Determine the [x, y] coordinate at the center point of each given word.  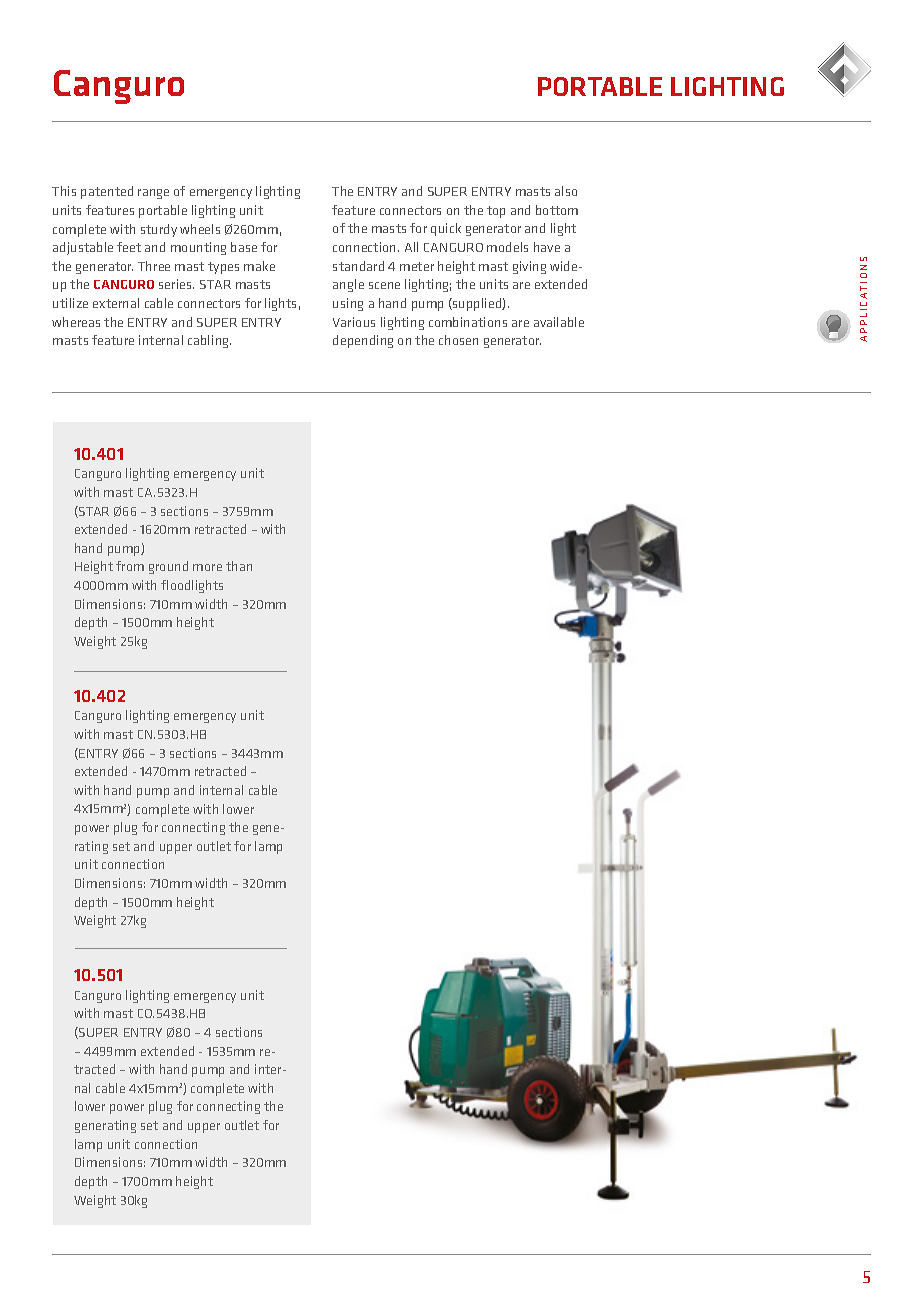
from [130, 566]
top [496, 212]
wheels [200, 229]
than [239, 566]
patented [107, 192]
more [207, 567]
